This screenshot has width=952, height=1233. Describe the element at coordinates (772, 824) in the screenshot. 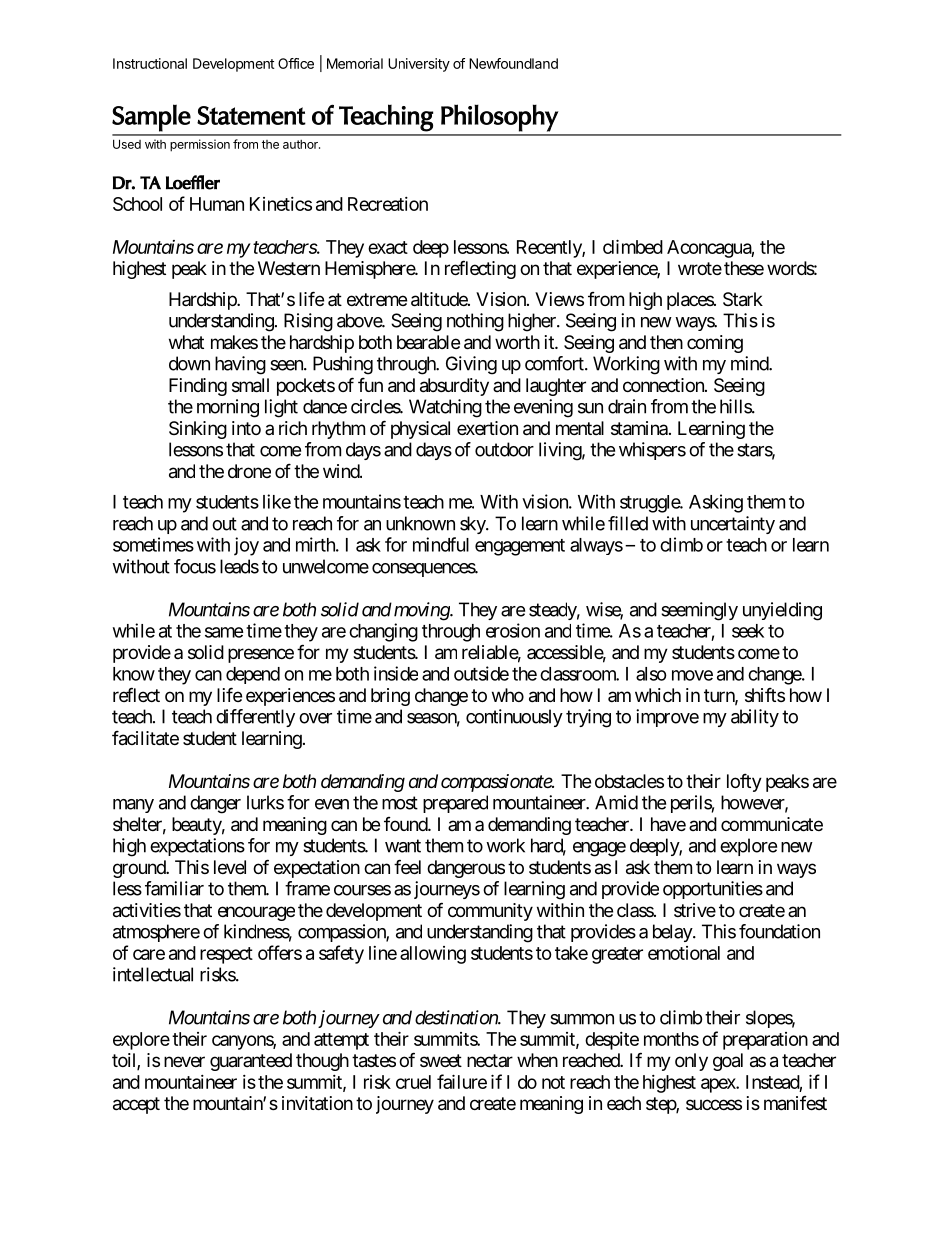

I see `communicate` at that location.
